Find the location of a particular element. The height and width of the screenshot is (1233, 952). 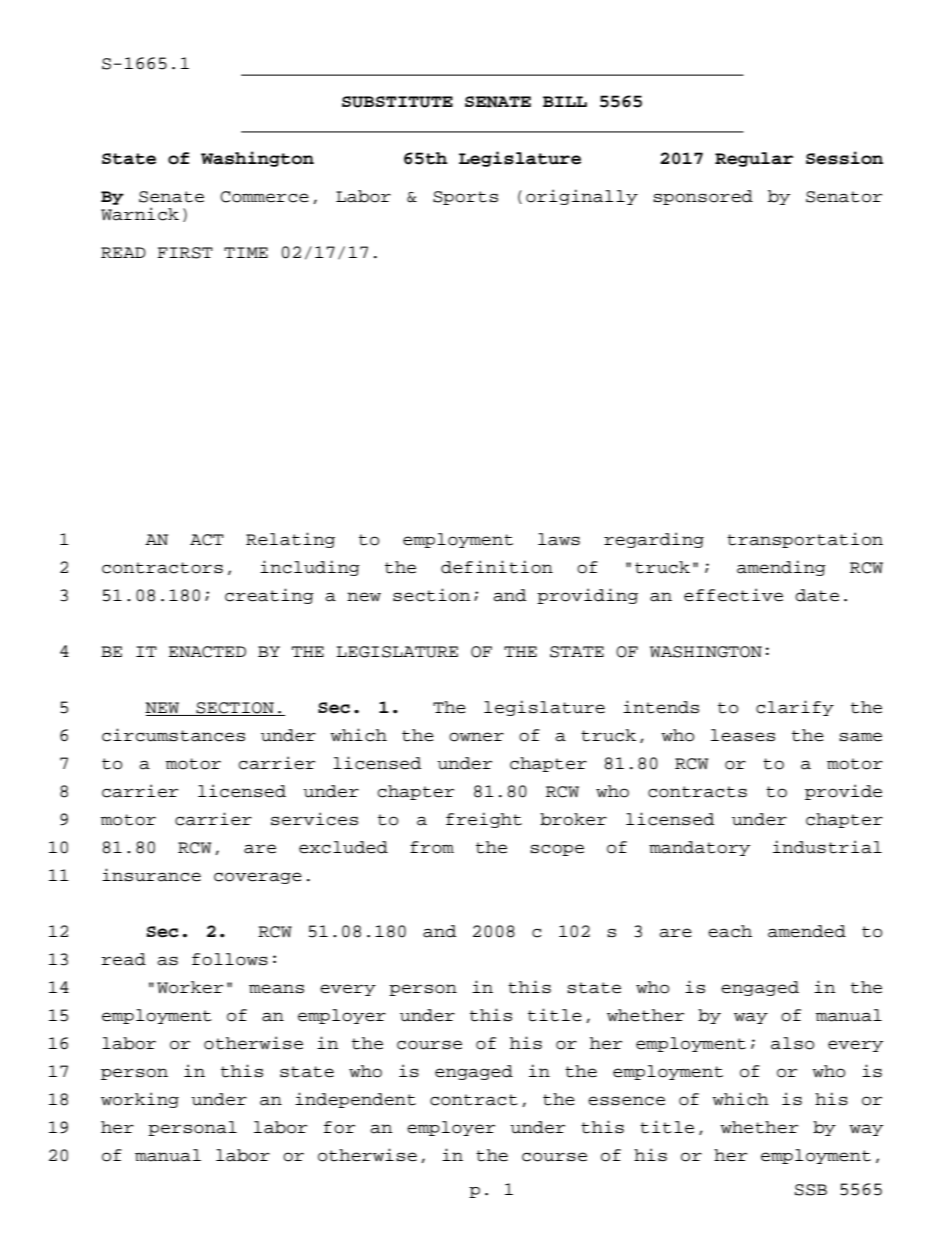

amended is located at coordinates (807, 931).
